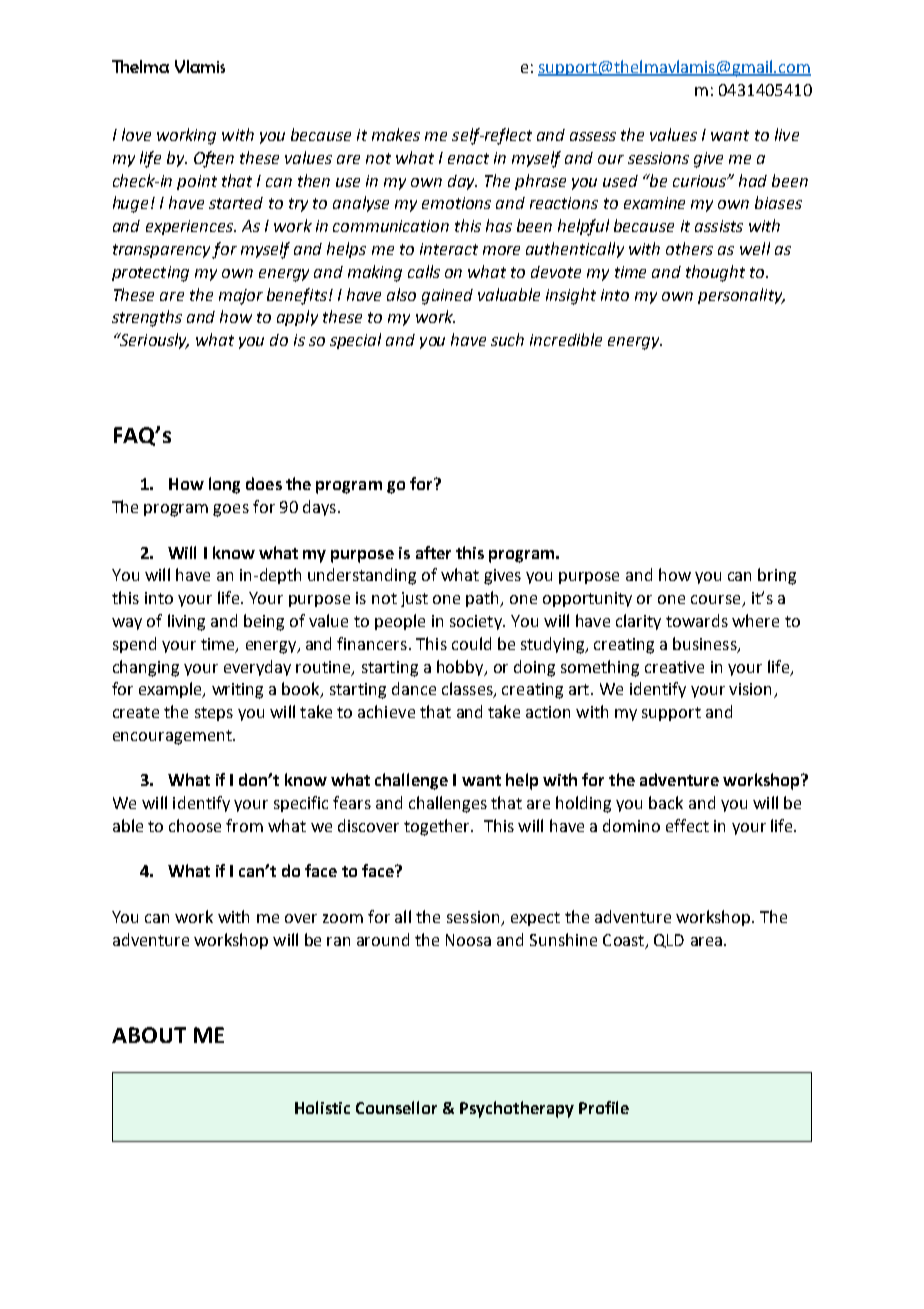  What do you see at coordinates (477, 622) in the image?
I see `society` at bounding box center [477, 622].
